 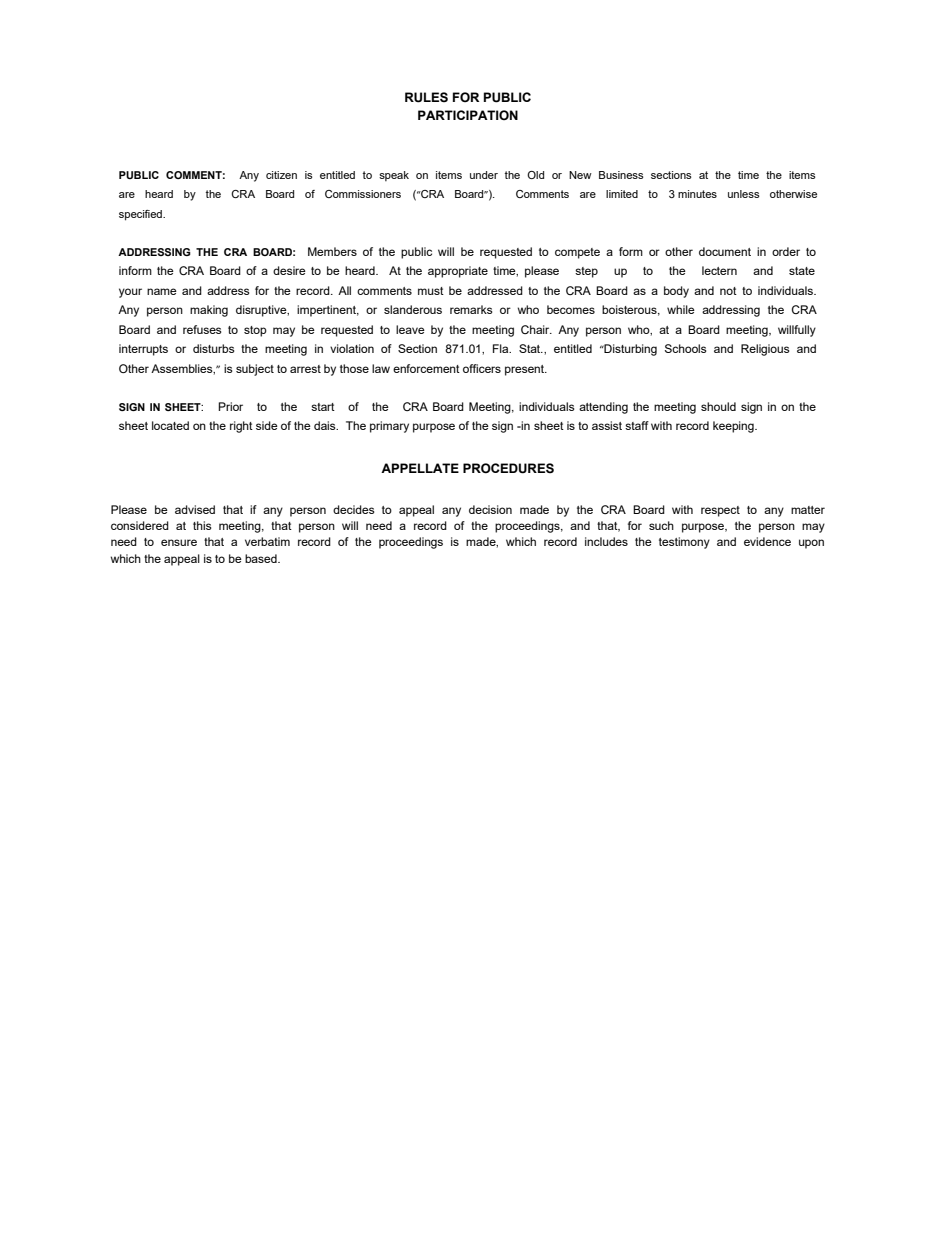 I want to click on PARTICIPATION, so click(x=468, y=115).
